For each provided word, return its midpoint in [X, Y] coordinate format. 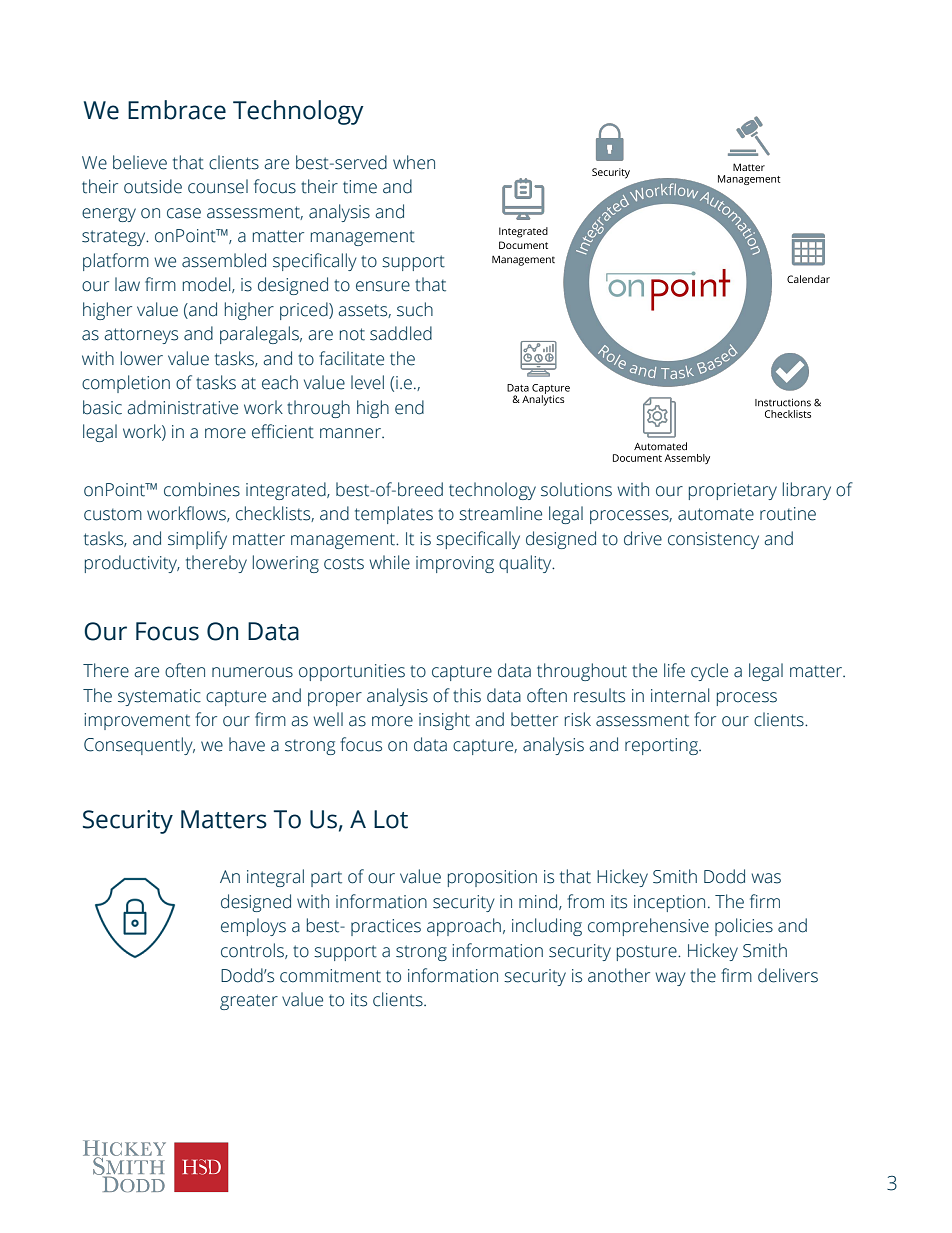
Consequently [139, 746]
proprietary [733, 491]
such [415, 309]
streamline [500, 513]
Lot [391, 819]
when [414, 162]
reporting [662, 746]
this [467, 695]
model [208, 285]
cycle [709, 672]
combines [202, 489]
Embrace [177, 110]
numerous [252, 672]
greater [249, 1002]
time [360, 187]
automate [716, 514]
